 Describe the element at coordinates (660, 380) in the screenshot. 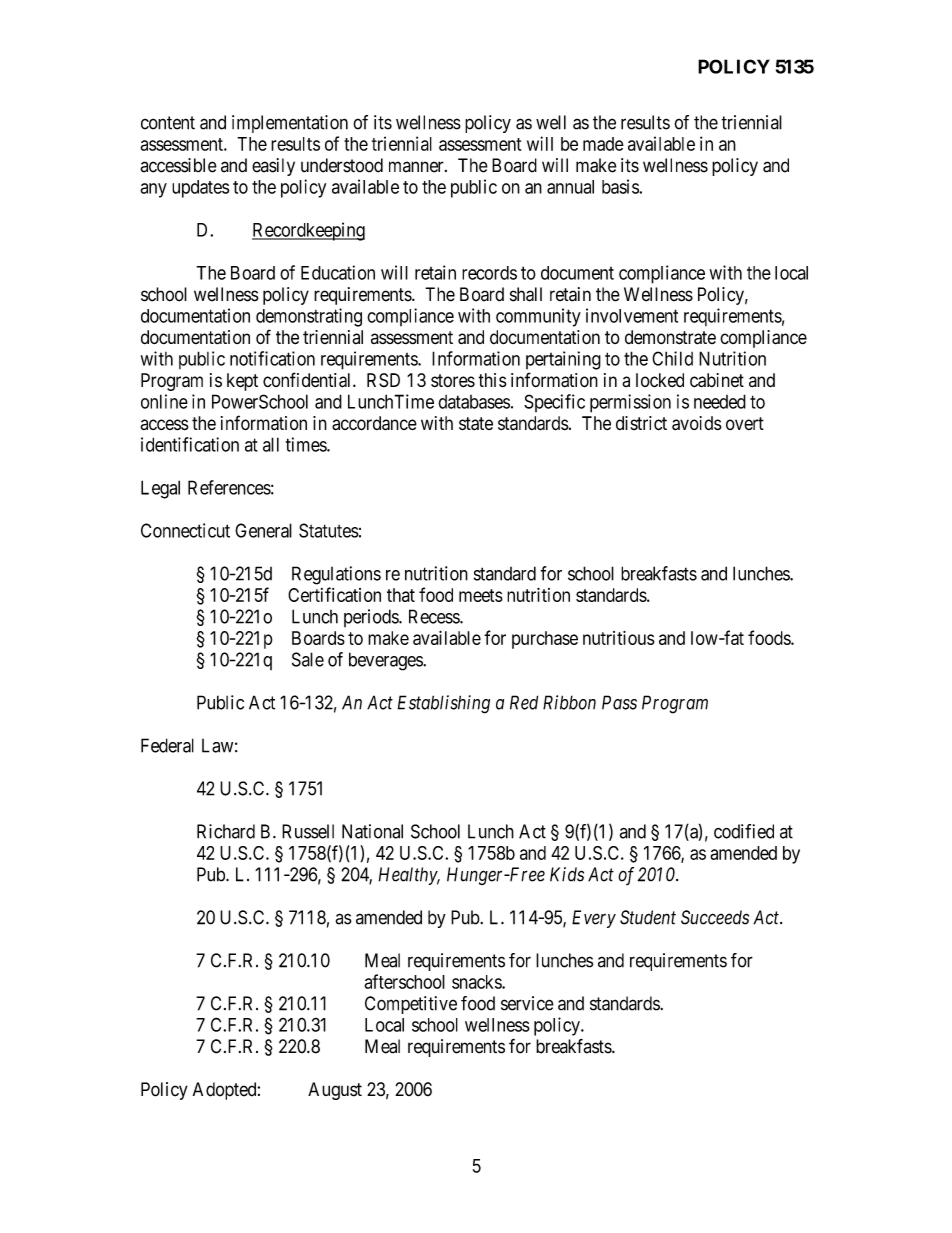

I see `locked` at that location.
